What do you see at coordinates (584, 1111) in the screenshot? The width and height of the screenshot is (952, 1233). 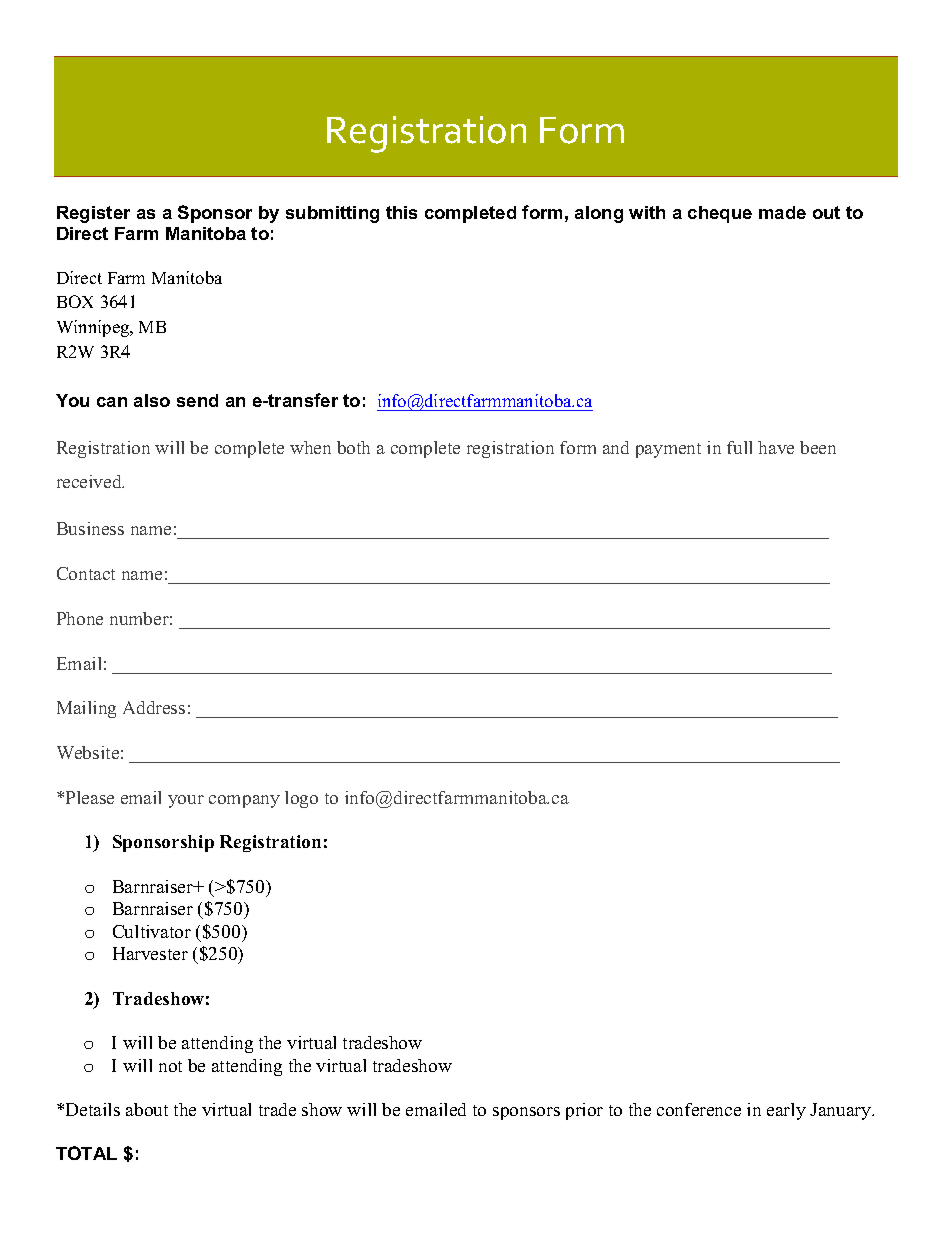 I see `prior` at bounding box center [584, 1111].
